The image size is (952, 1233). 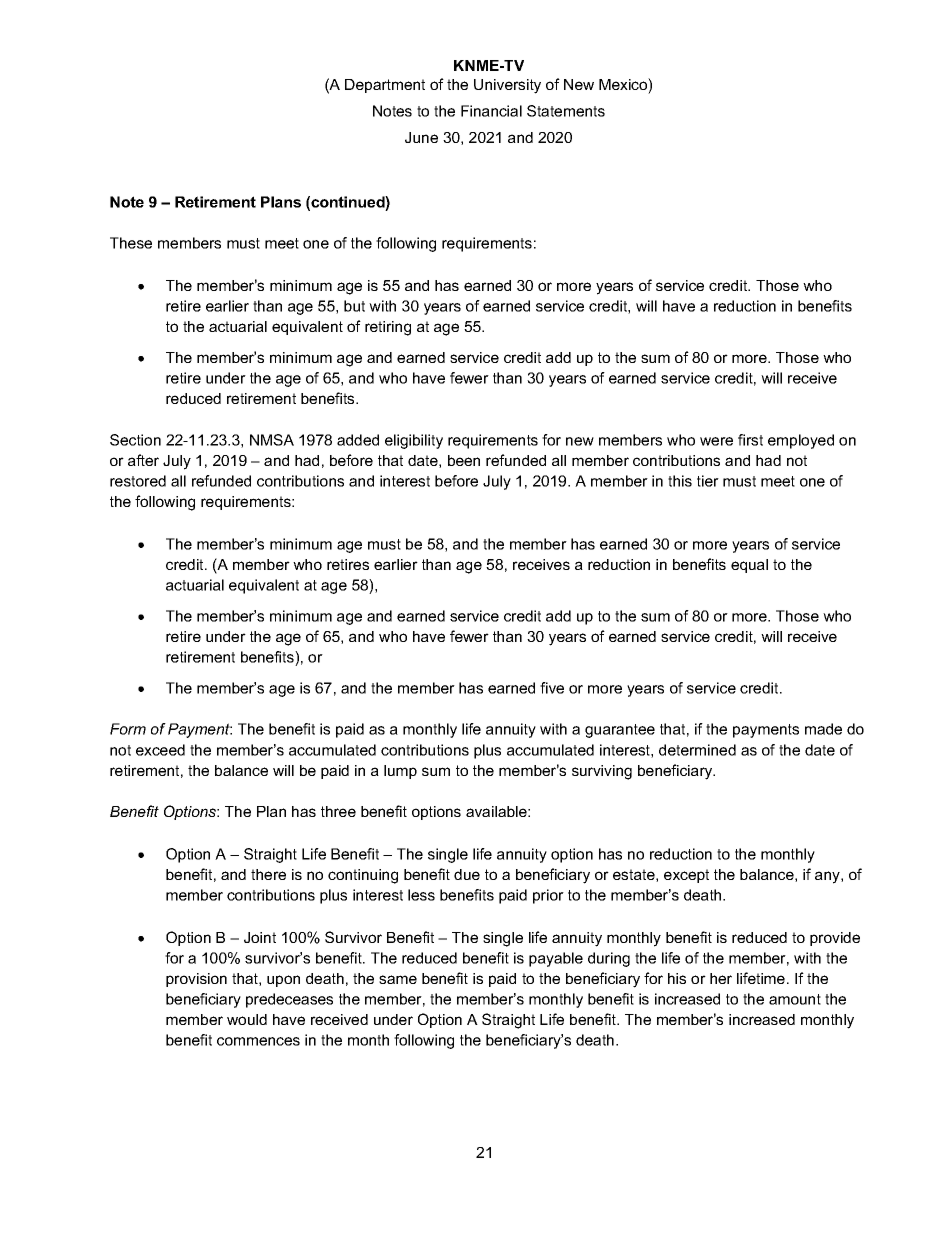 What do you see at coordinates (464, 460) in the screenshot?
I see `been` at bounding box center [464, 460].
